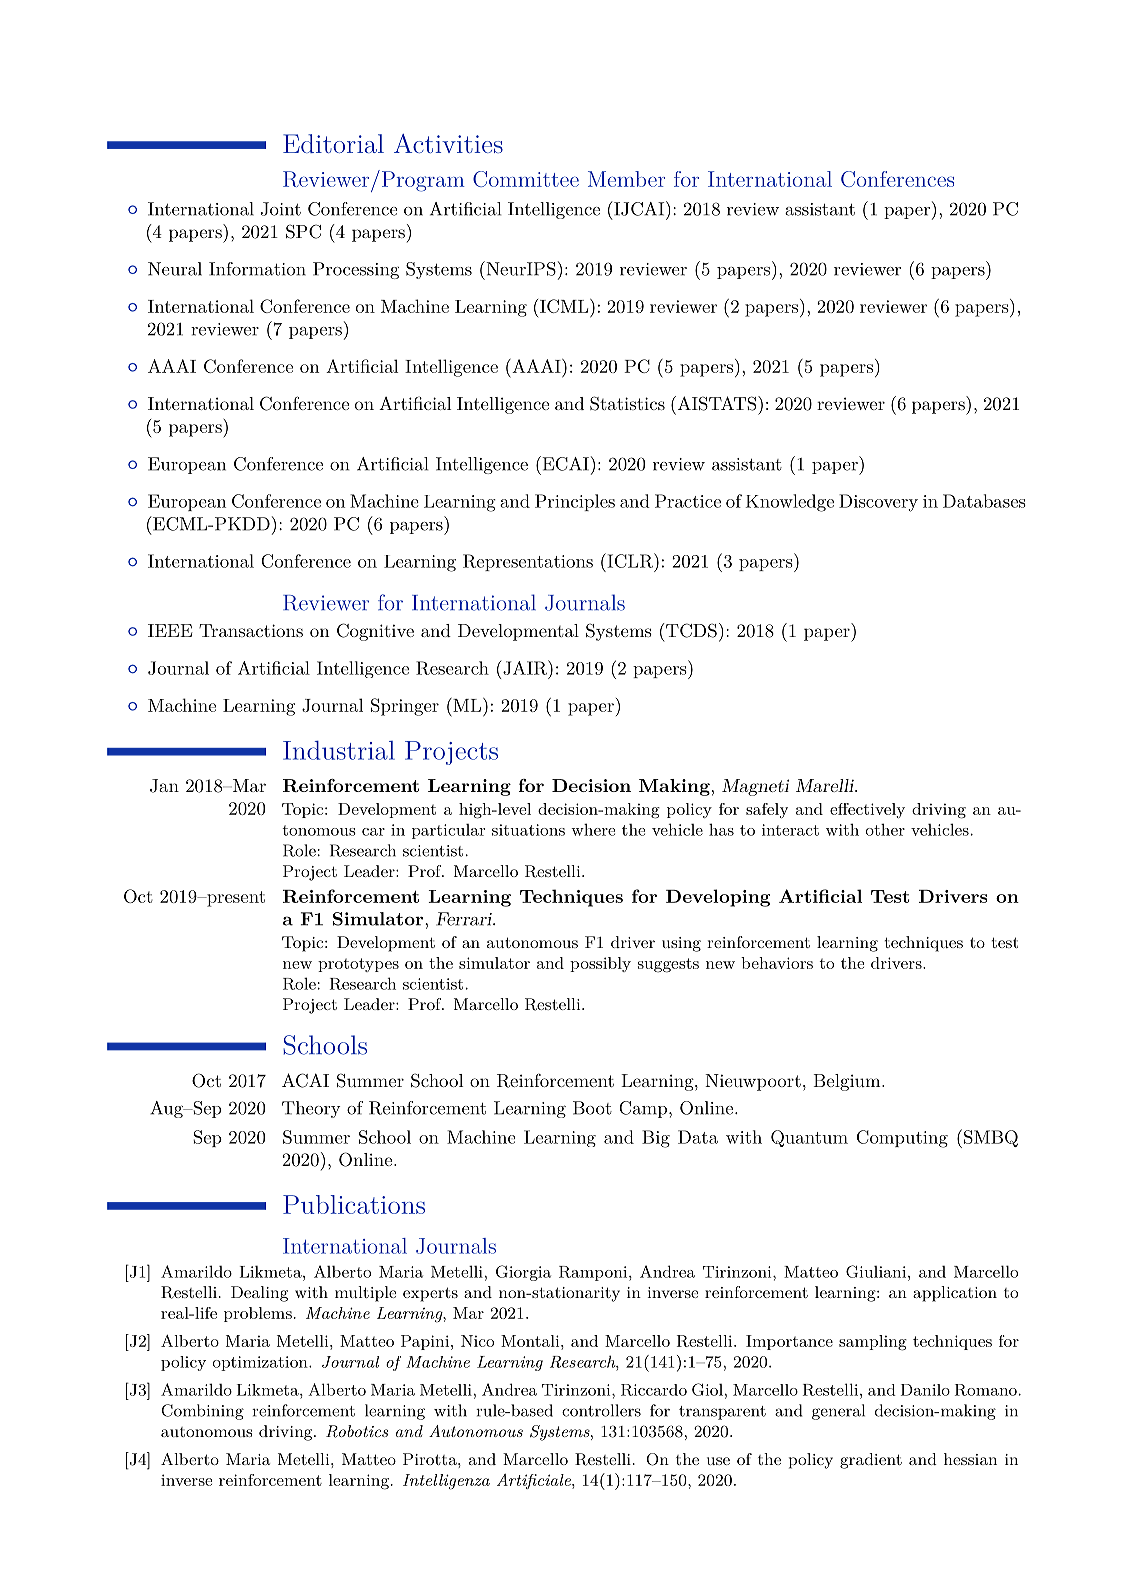 This screenshot has height=1593, width=1126. What do you see at coordinates (526, 179) in the screenshot?
I see `Committee` at bounding box center [526, 179].
